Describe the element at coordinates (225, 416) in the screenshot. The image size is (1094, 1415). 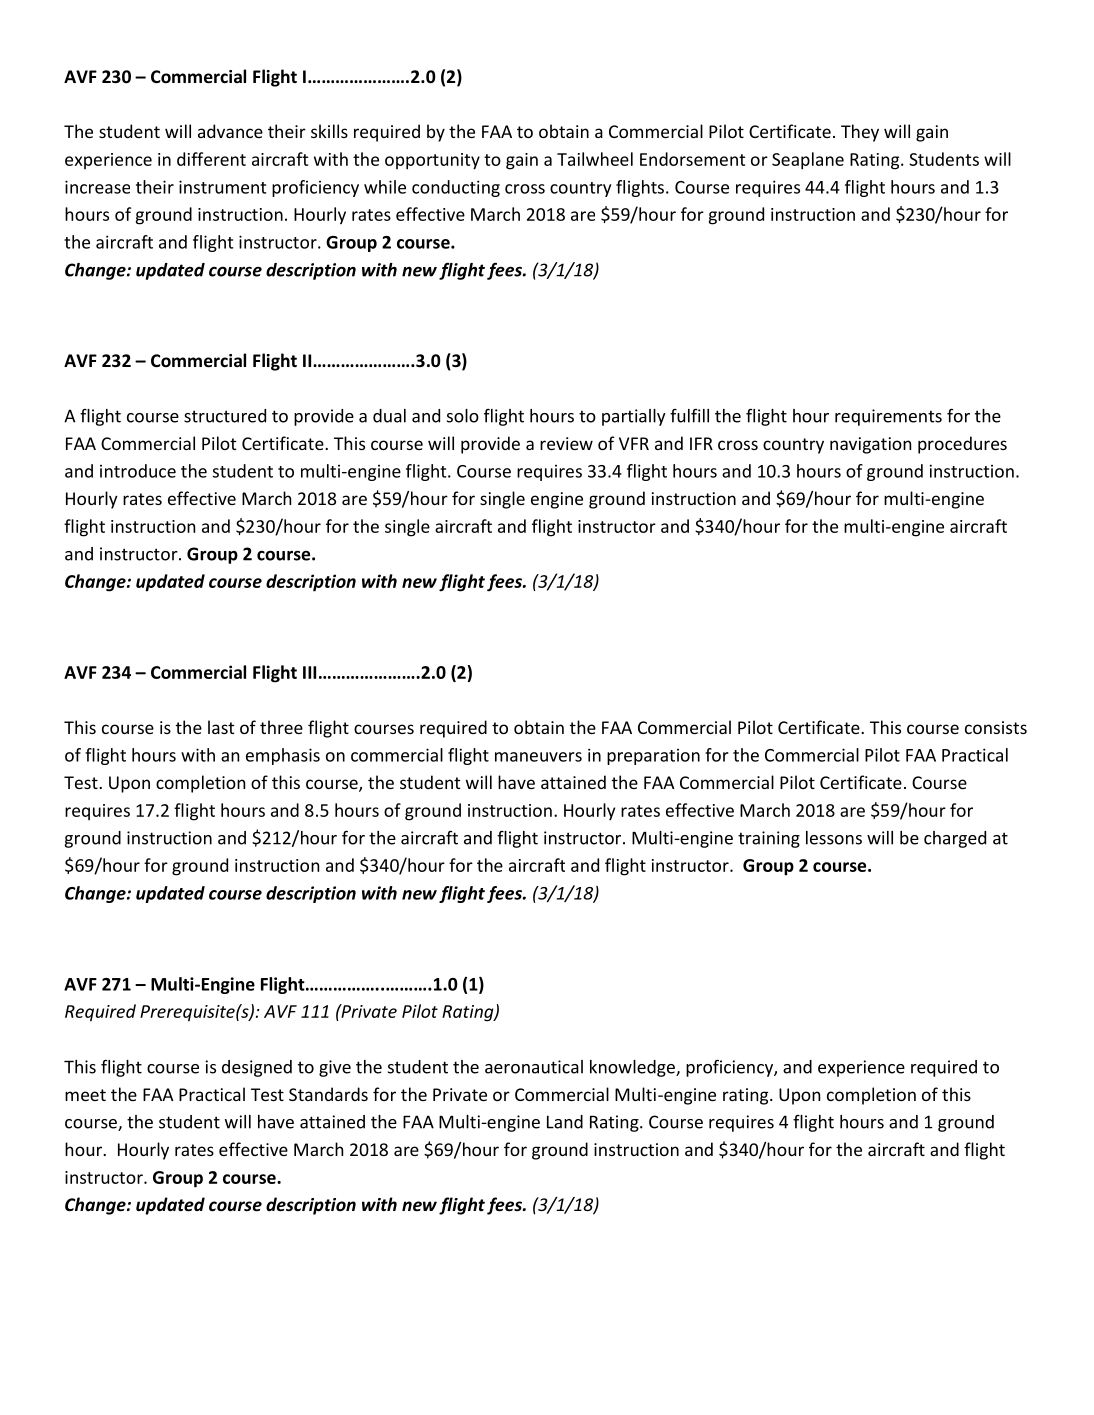
I see `structured` at that location.
